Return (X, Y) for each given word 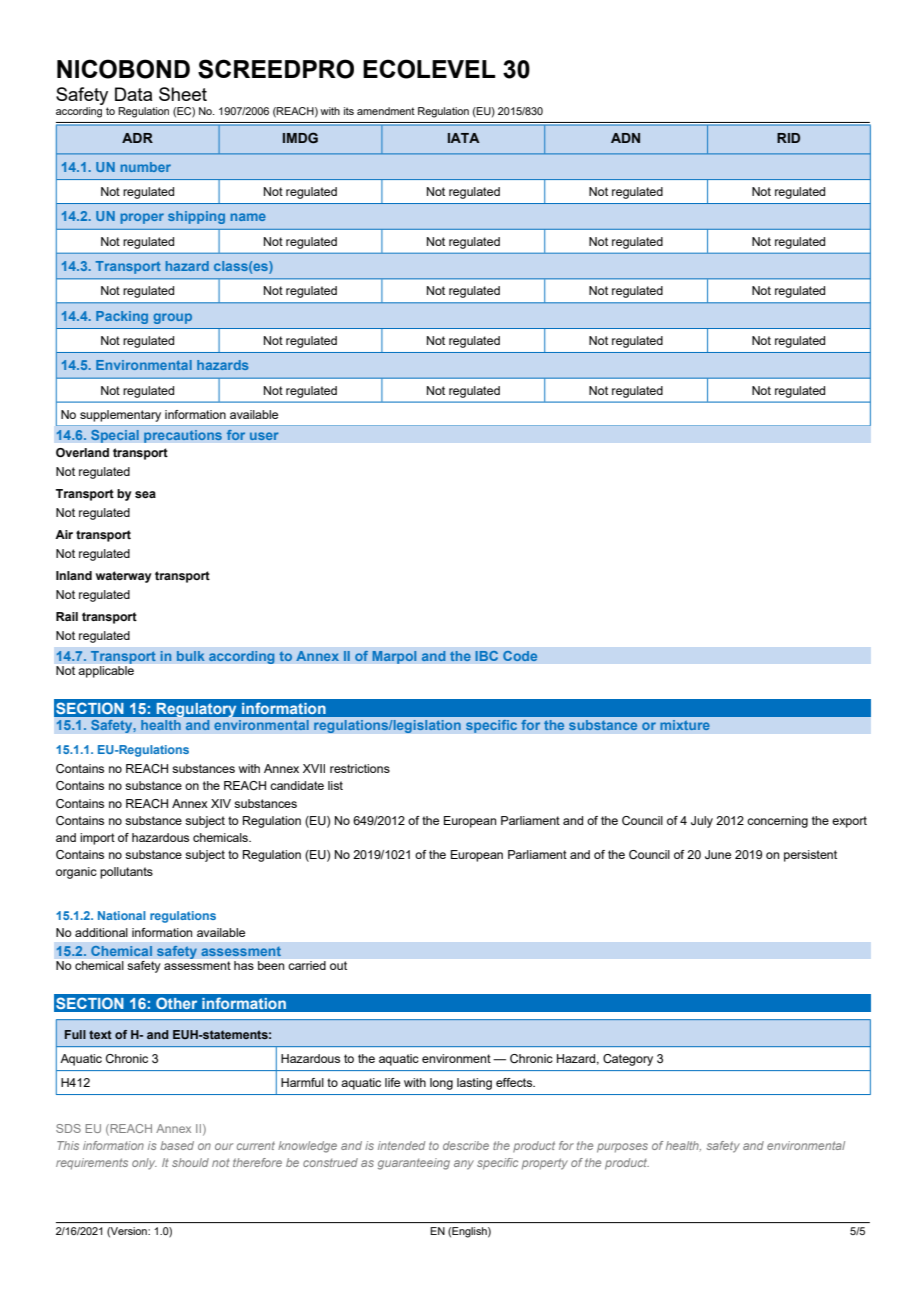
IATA (464, 138)
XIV (221, 803)
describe (466, 1145)
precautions (183, 436)
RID (788, 138)
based (177, 1145)
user (264, 436)
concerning (777, 822)
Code (520, 656)
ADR (137, 138)
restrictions (360, 768)
